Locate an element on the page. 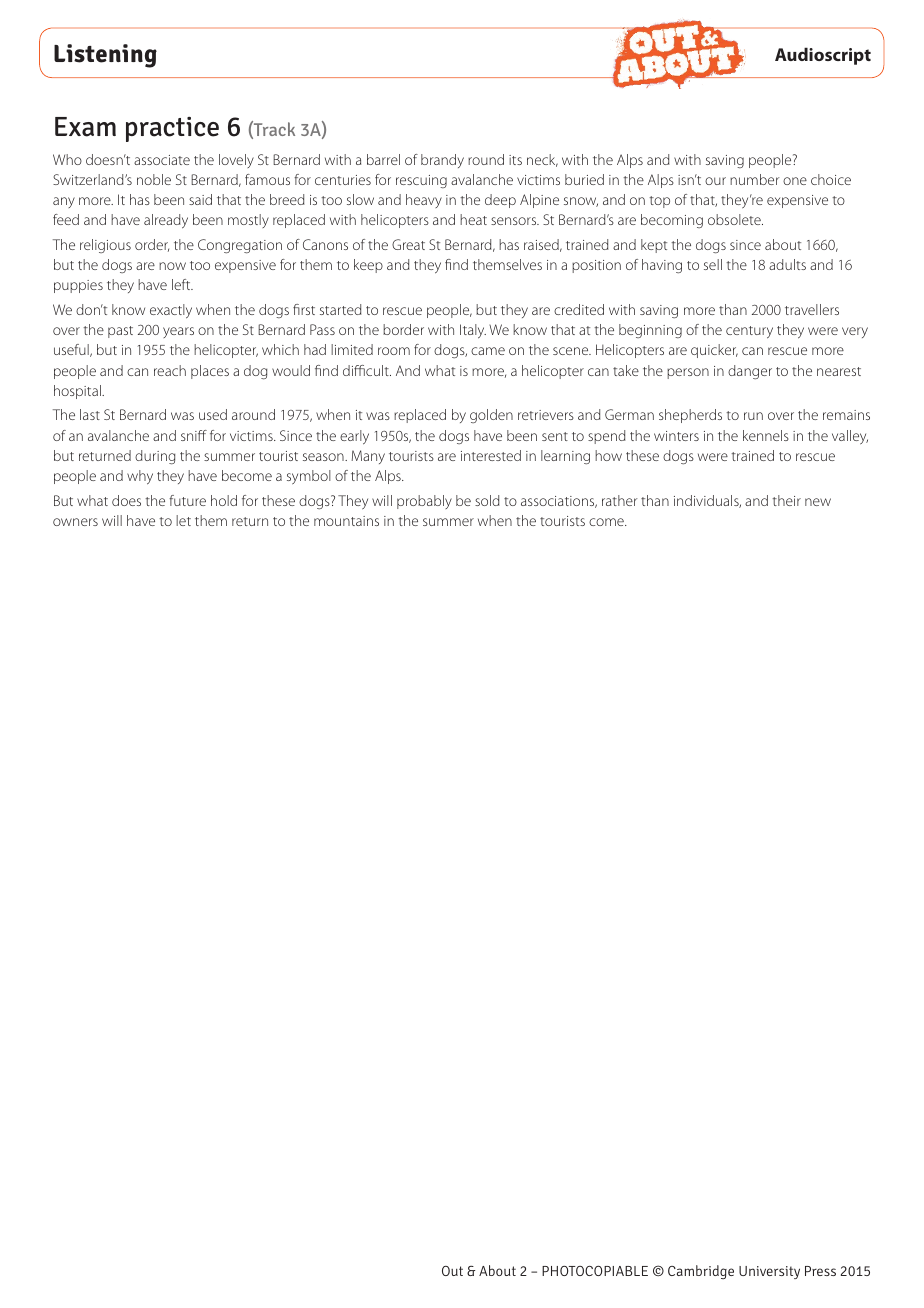 The image size is (924, 1308). number is located at coordinates (755, 179).
